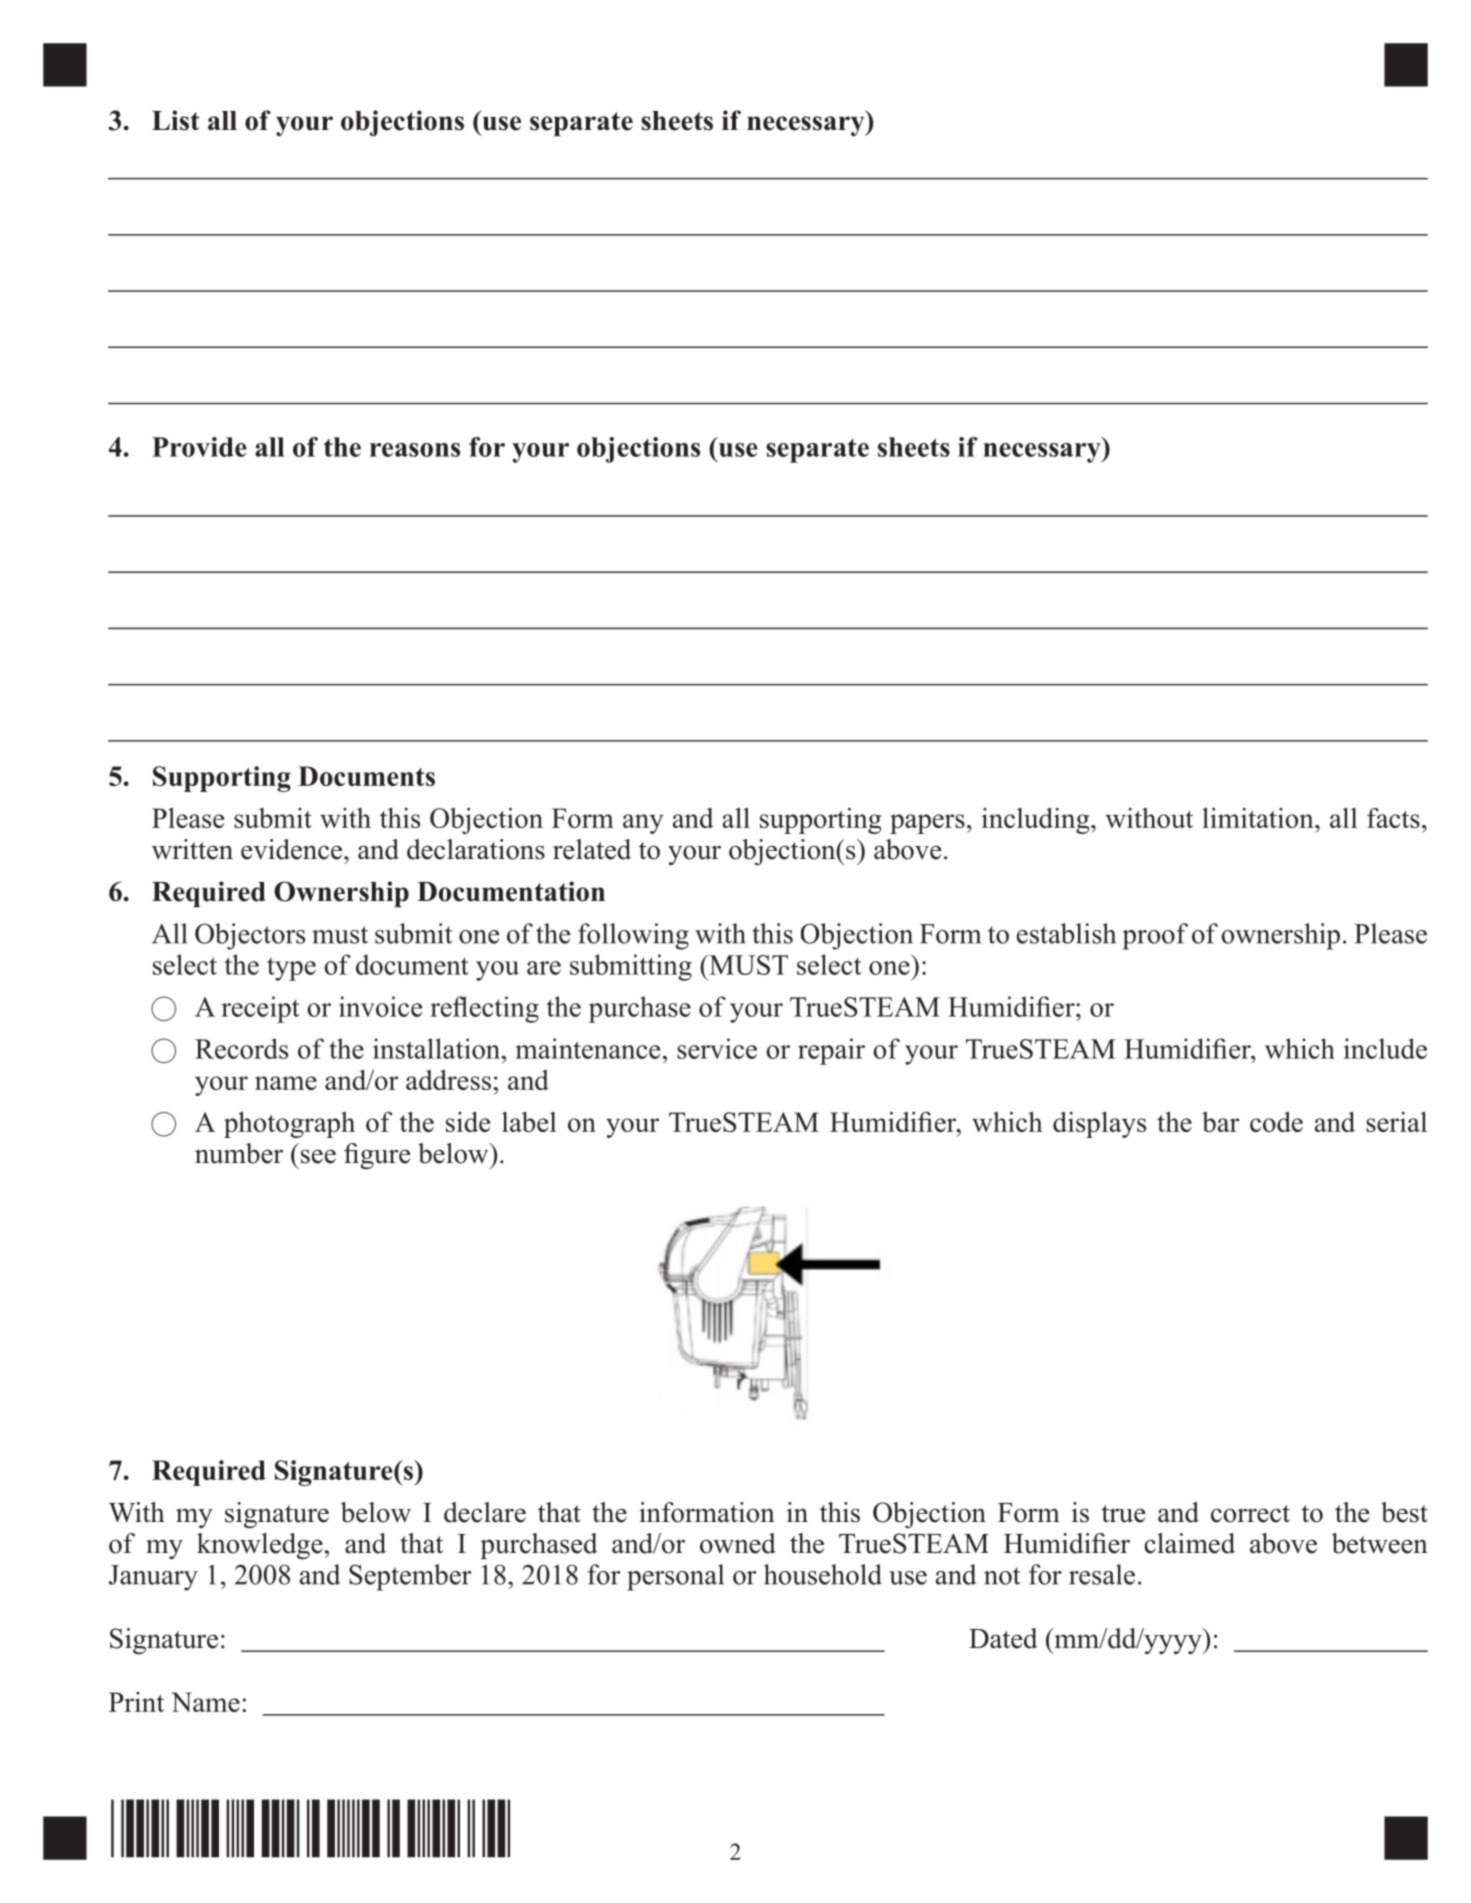 Image resolution: width=1471 pixels, height=1903 pixels. I want to click on following, so click(633, 936).
